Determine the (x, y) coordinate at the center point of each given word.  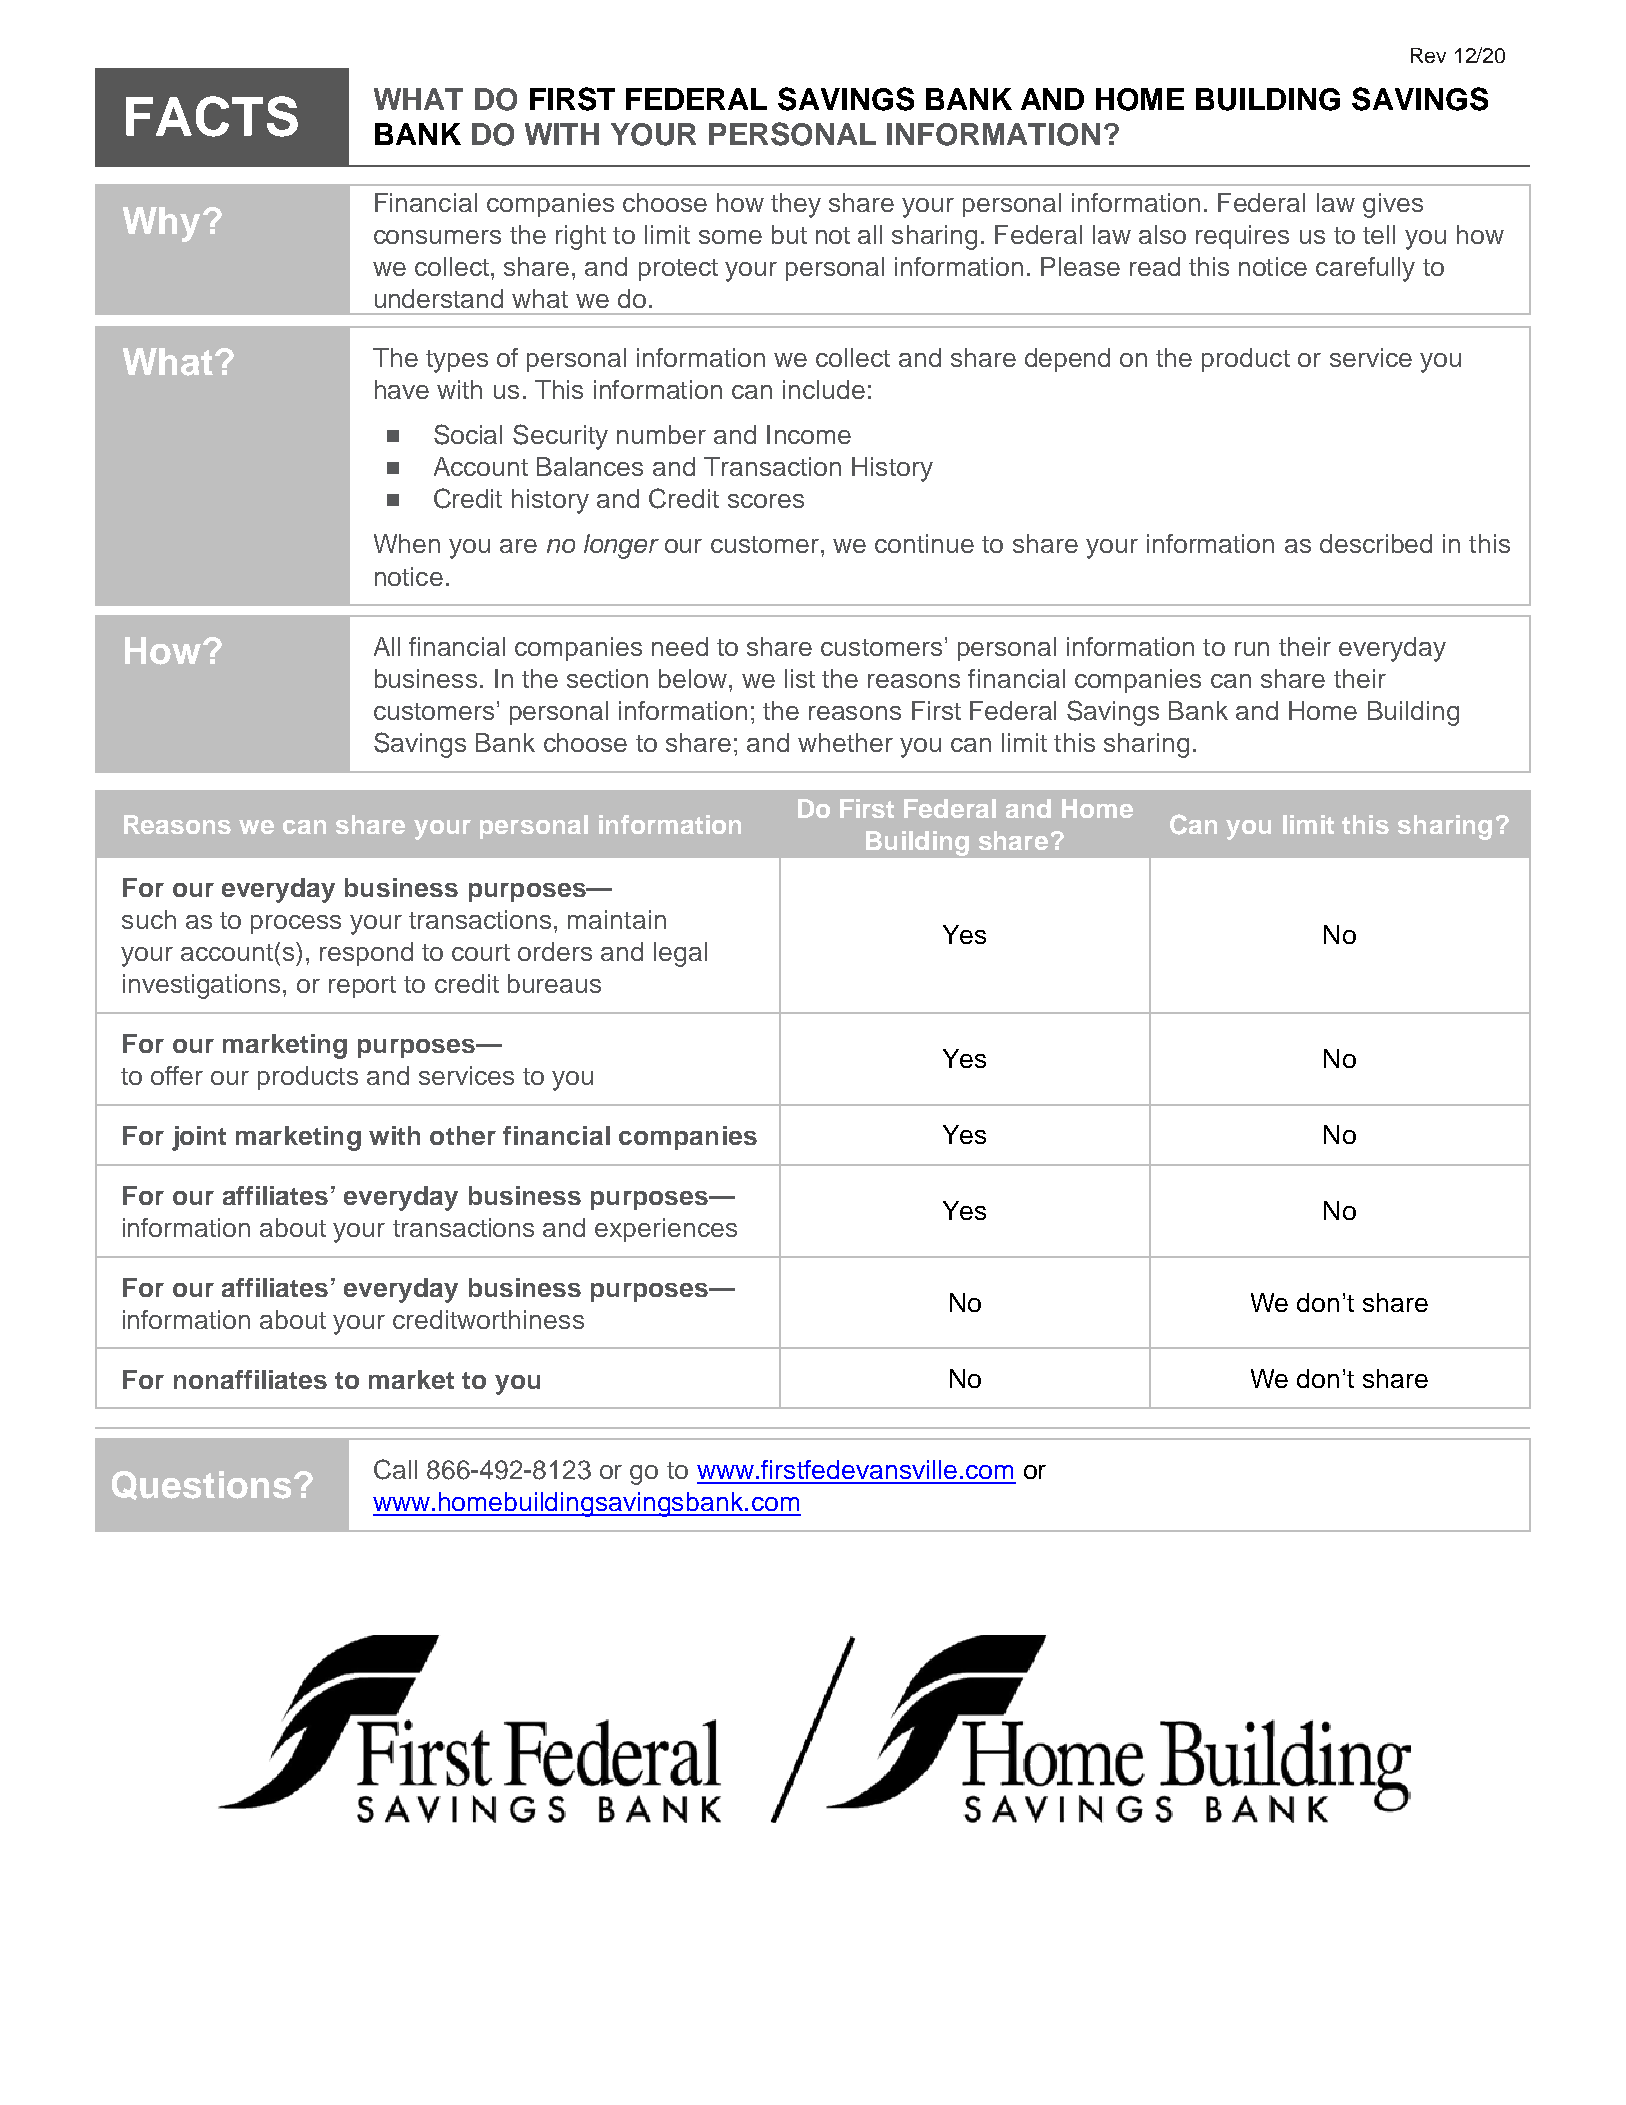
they (796, 205)
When (407, 543)
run (1252, 649)
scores (766, 501)
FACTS (212, 116)
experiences (666, 1230)
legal (680, 954)
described (1376, 543)
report (362, 987)
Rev (1428, 55)
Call (395, 1469)
